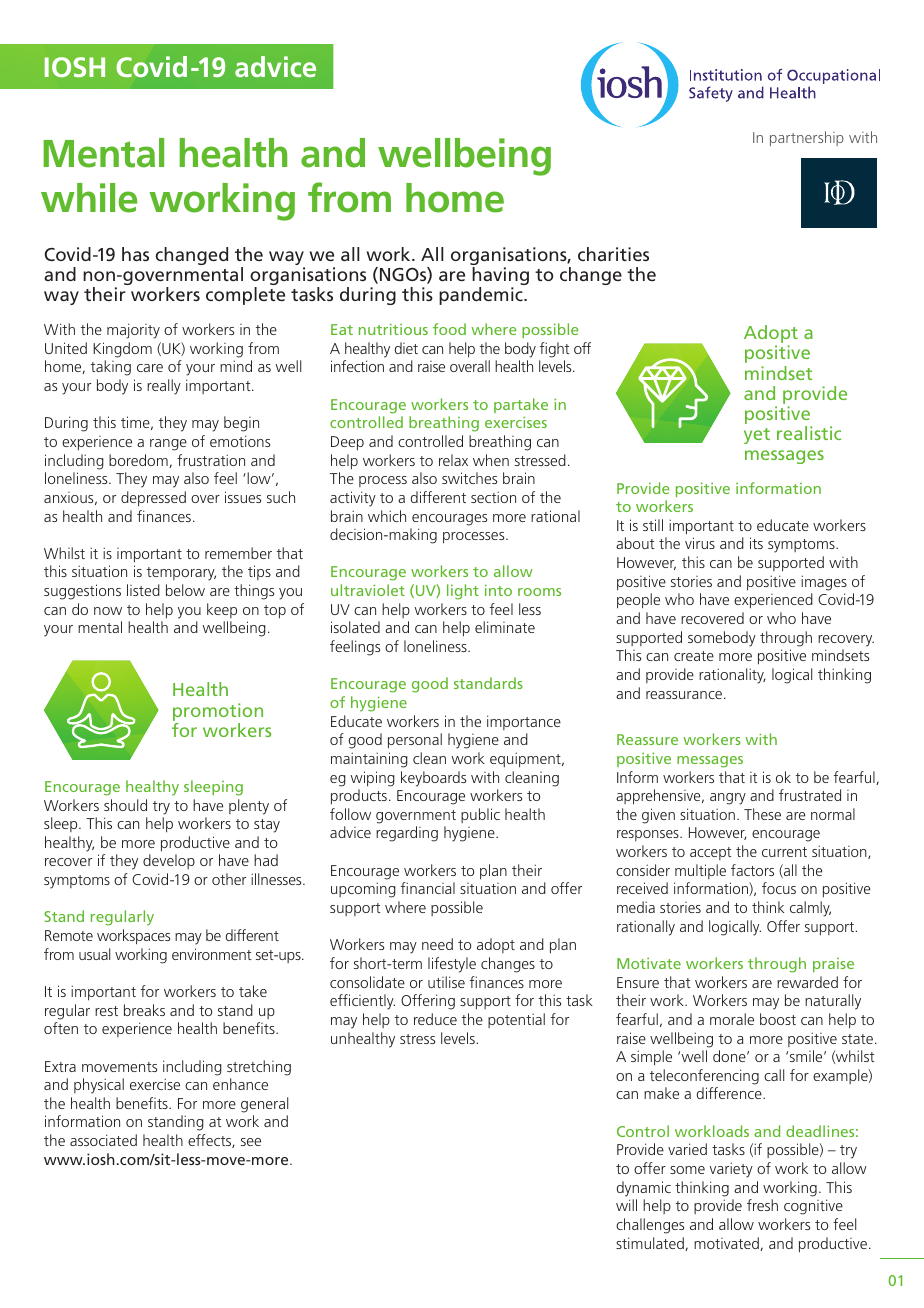  Describe the element at coordinates (407, 834) in the screenshot. I see `regarding` at that location.
